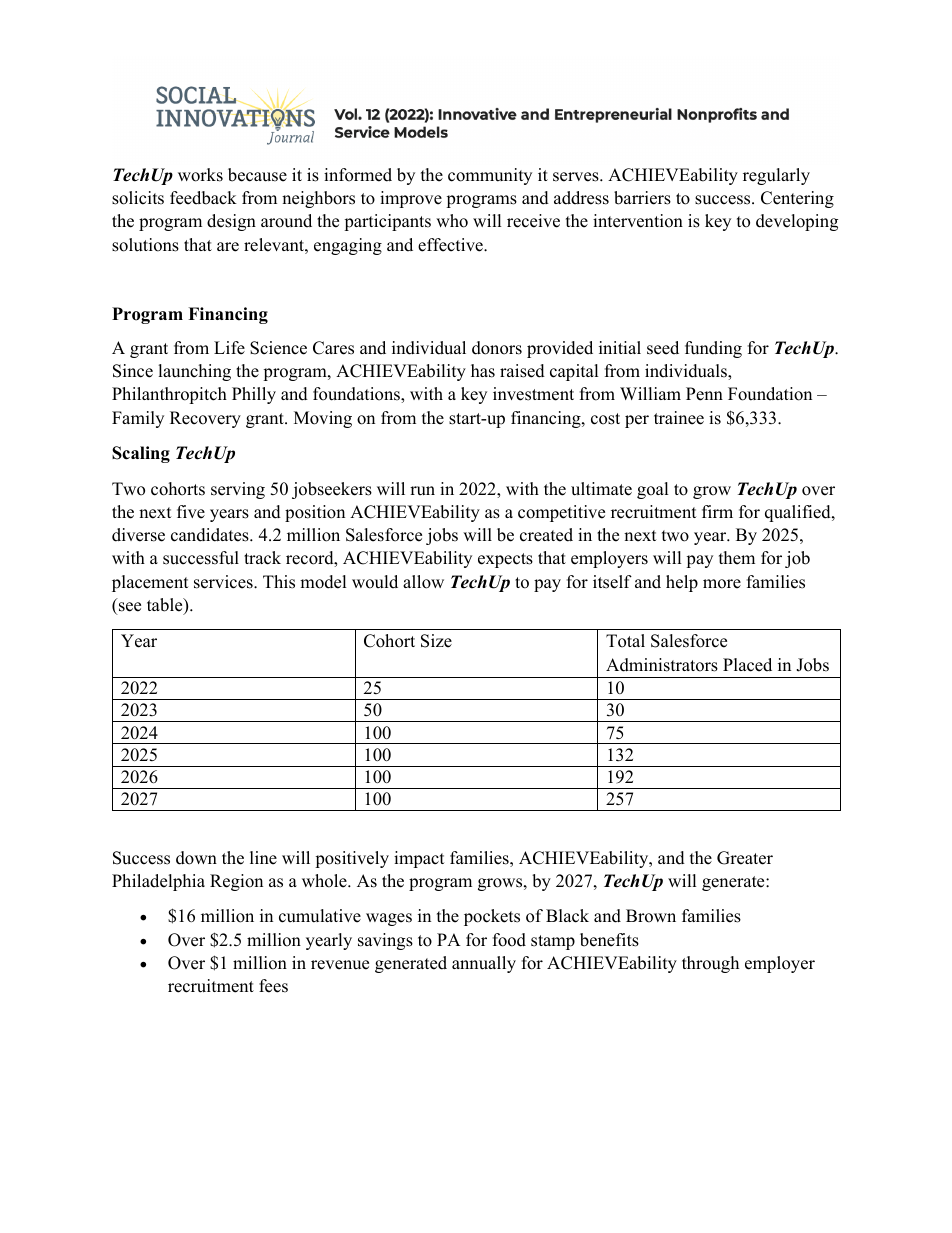 The width and height of the screenshot is (952, 1233). Describe the element at coordinates (484, 964) in the screenshot. I see `annually` at that location.
